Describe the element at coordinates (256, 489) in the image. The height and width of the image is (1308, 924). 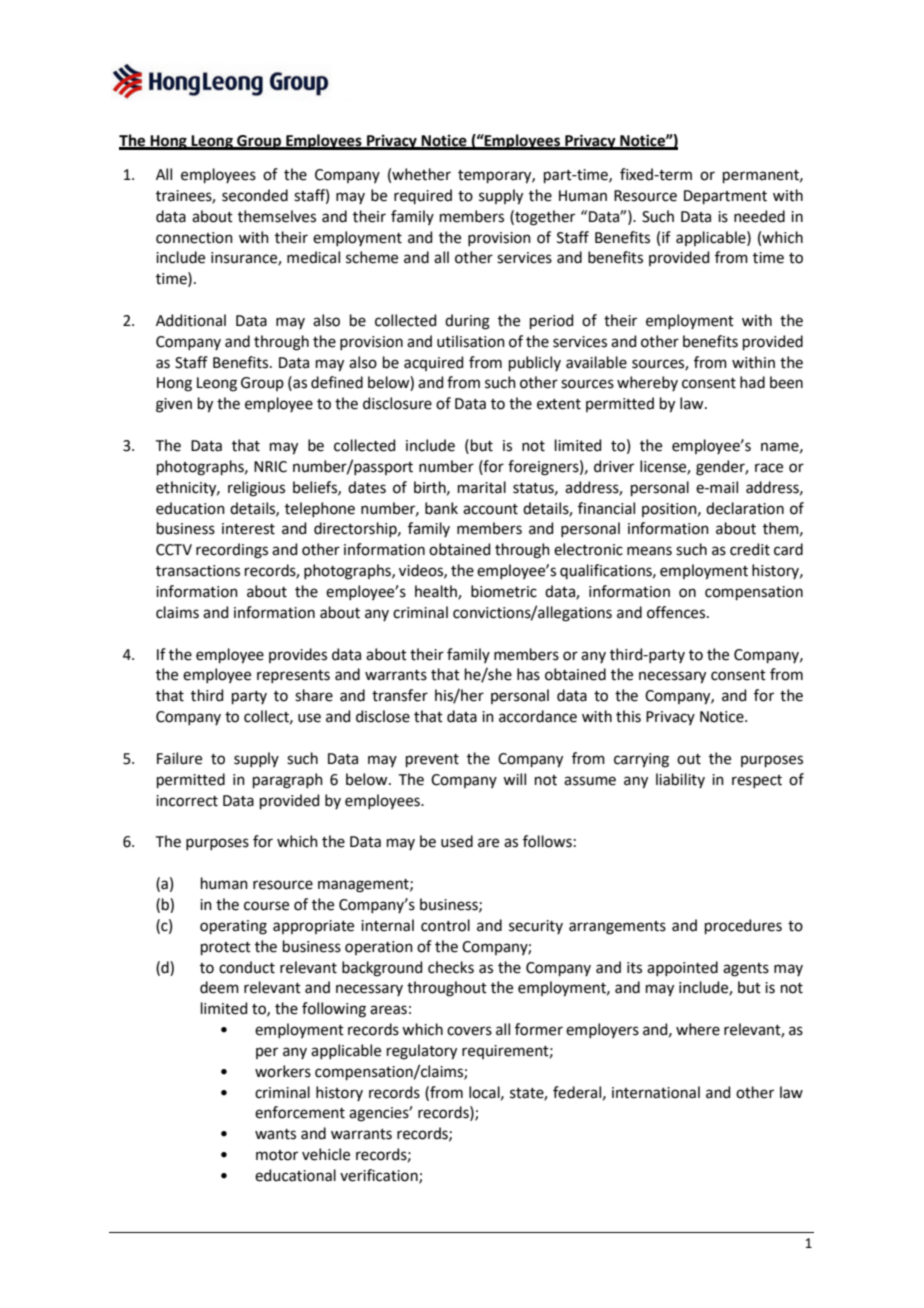
I see `religious` at that location.
